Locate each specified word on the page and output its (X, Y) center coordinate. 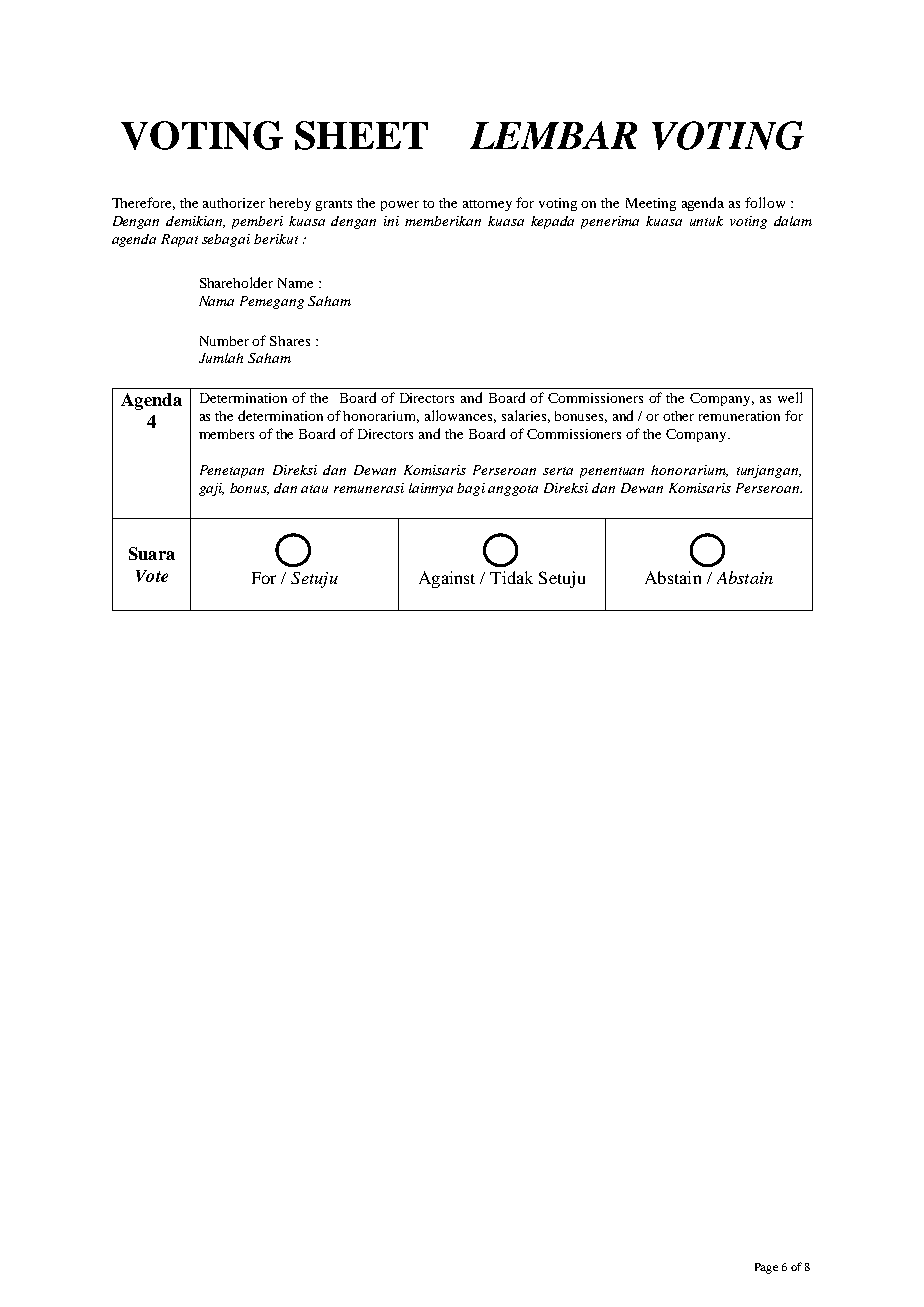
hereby (290, 204)
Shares (290, 341)
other (678, 416)
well (790, 397)
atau (314, 489)
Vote (152, 576)
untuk (706, 221)
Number (224, 341)
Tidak (511, 577)
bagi (471, 489)
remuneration (739, 416)
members (226, 434)
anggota (513, 490)
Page (766, 1268)
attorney (487, 205)
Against (447, 579)
